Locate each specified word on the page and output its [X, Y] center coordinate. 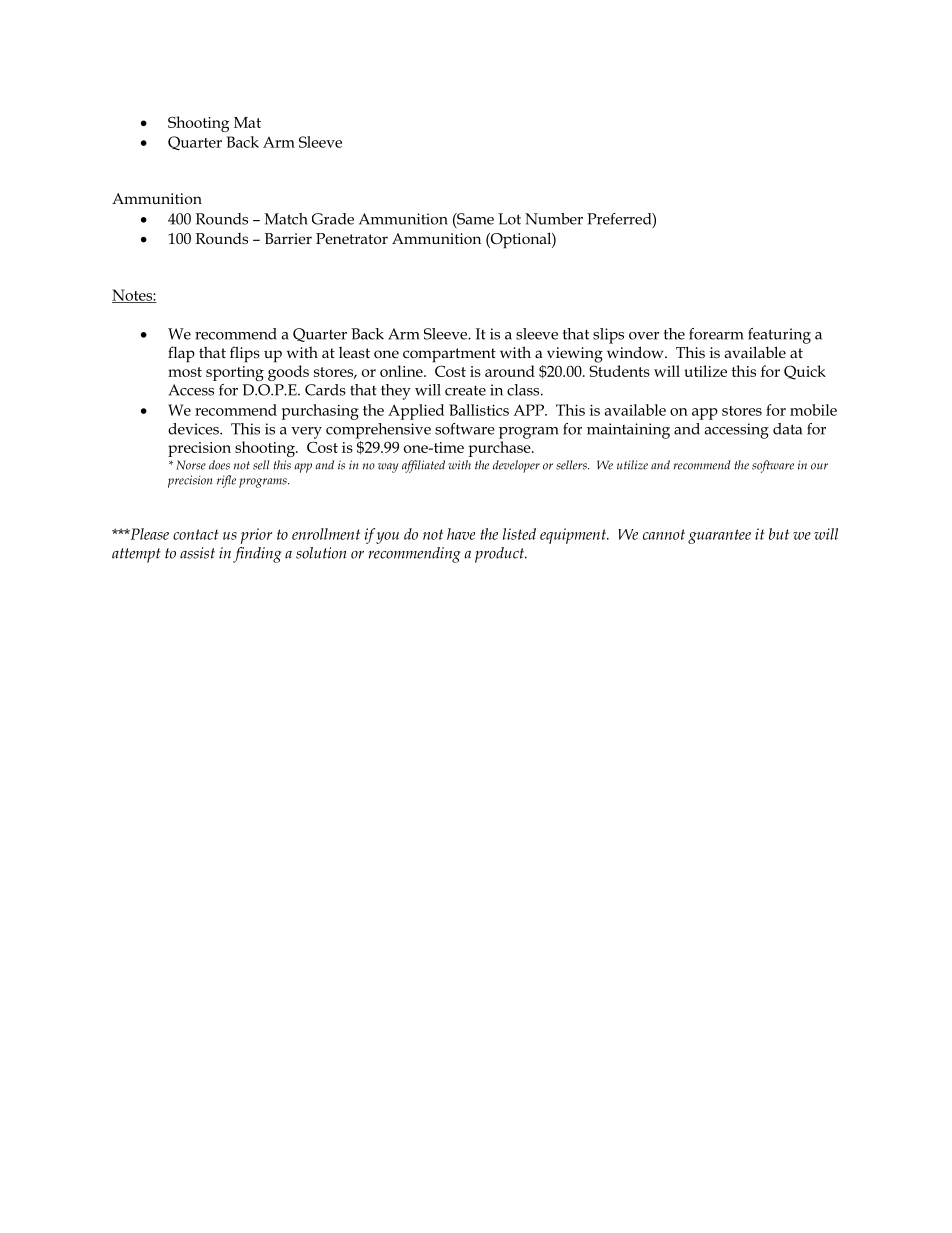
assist [197, 553]
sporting [235, 373]
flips [245, 354]
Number [554, 219]
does [219, 465]
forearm [716, 334]
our [819, 466]
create [465, 391]
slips [608, 336]
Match [286, 219]
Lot [509, 219]
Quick [805, 372]
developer [516, 466]
